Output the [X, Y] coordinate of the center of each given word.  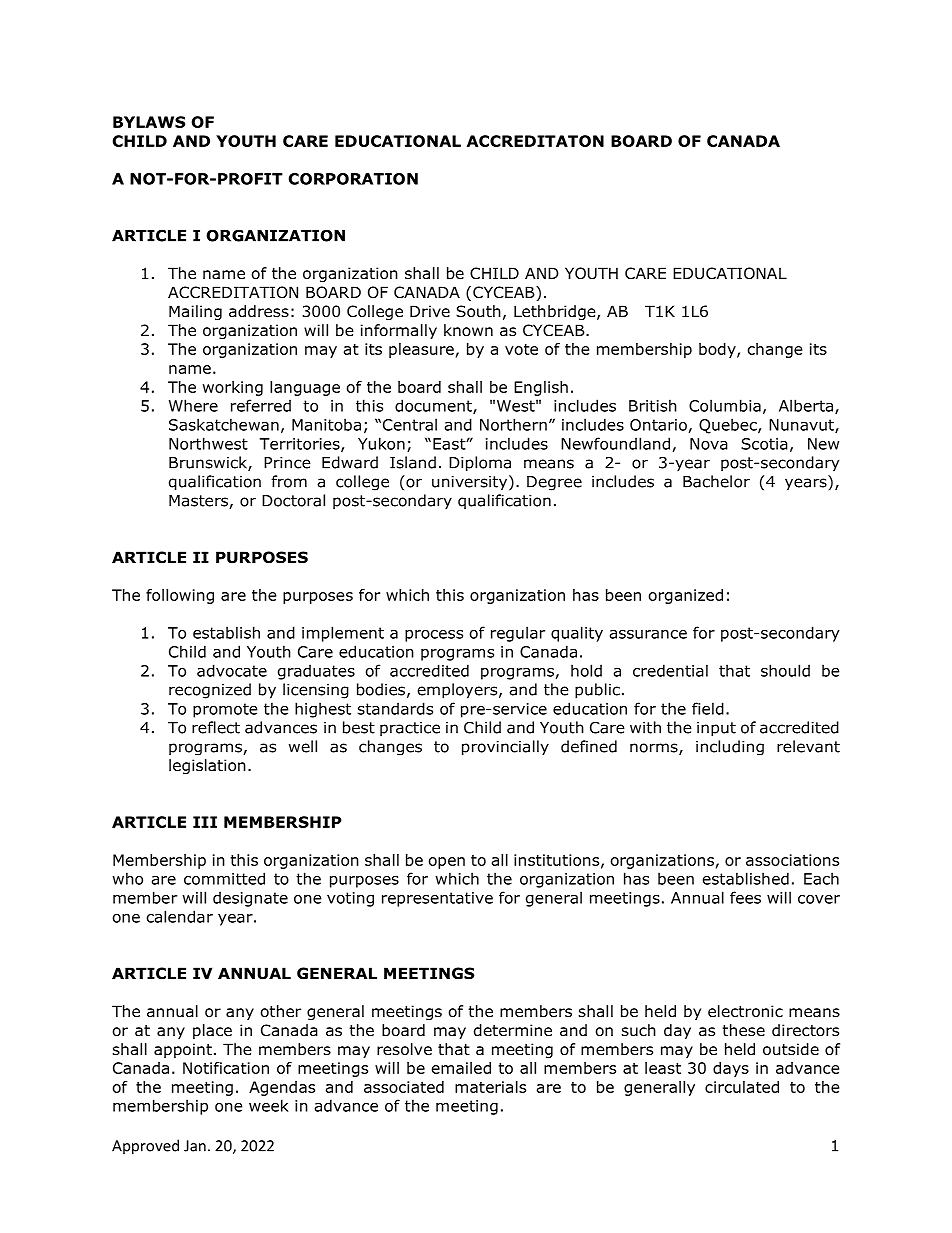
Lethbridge [556, 312]
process [434, 636]
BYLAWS [149, 122]
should [785, 670]
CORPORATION [353, 179]
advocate [232, 670]
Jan [195, 1146]
